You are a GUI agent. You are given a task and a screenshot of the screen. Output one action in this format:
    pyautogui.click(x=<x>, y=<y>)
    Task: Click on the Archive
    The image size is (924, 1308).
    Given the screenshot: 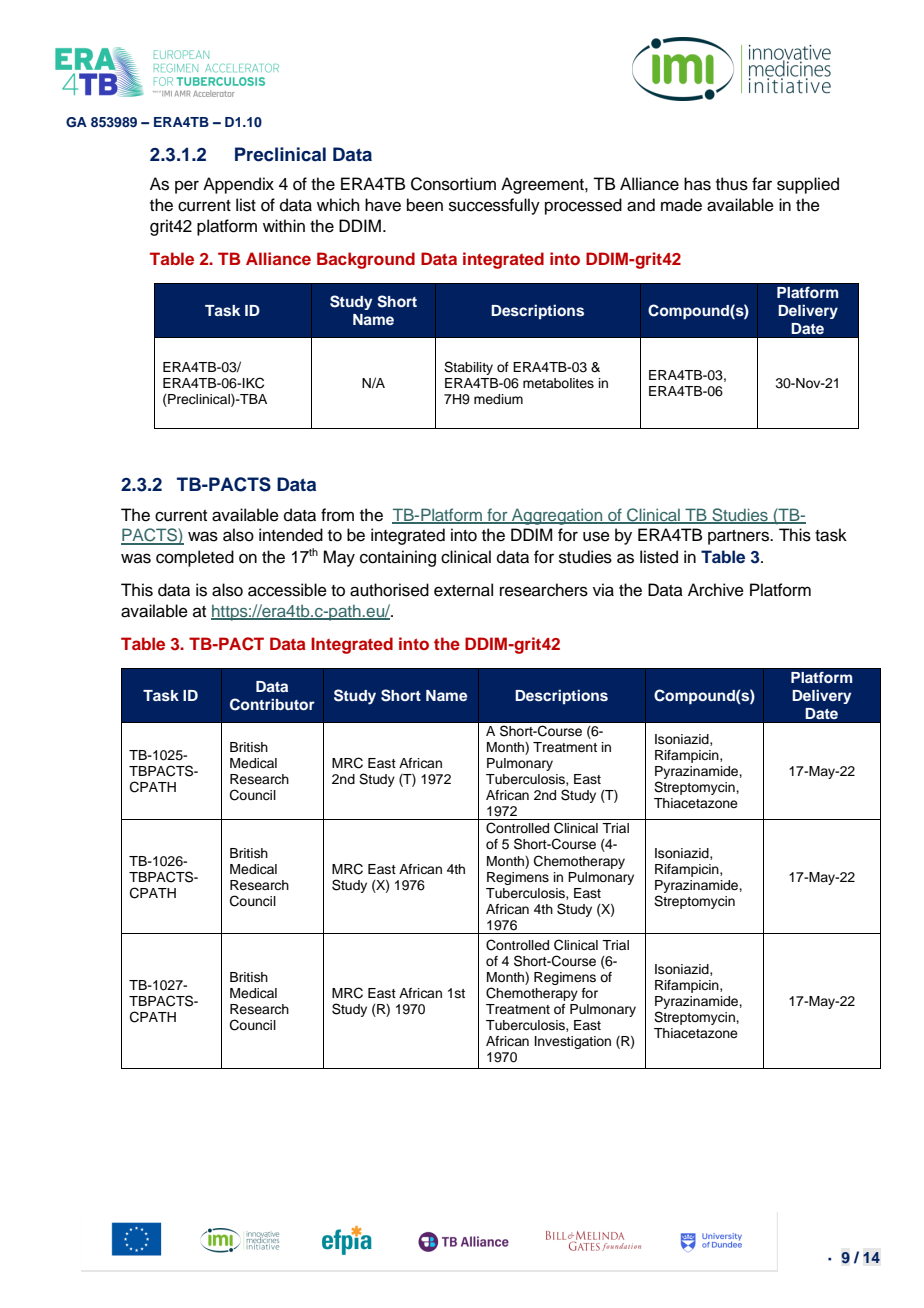 What is the action you would take?
    pyautogui.click(x=716, y=590)
